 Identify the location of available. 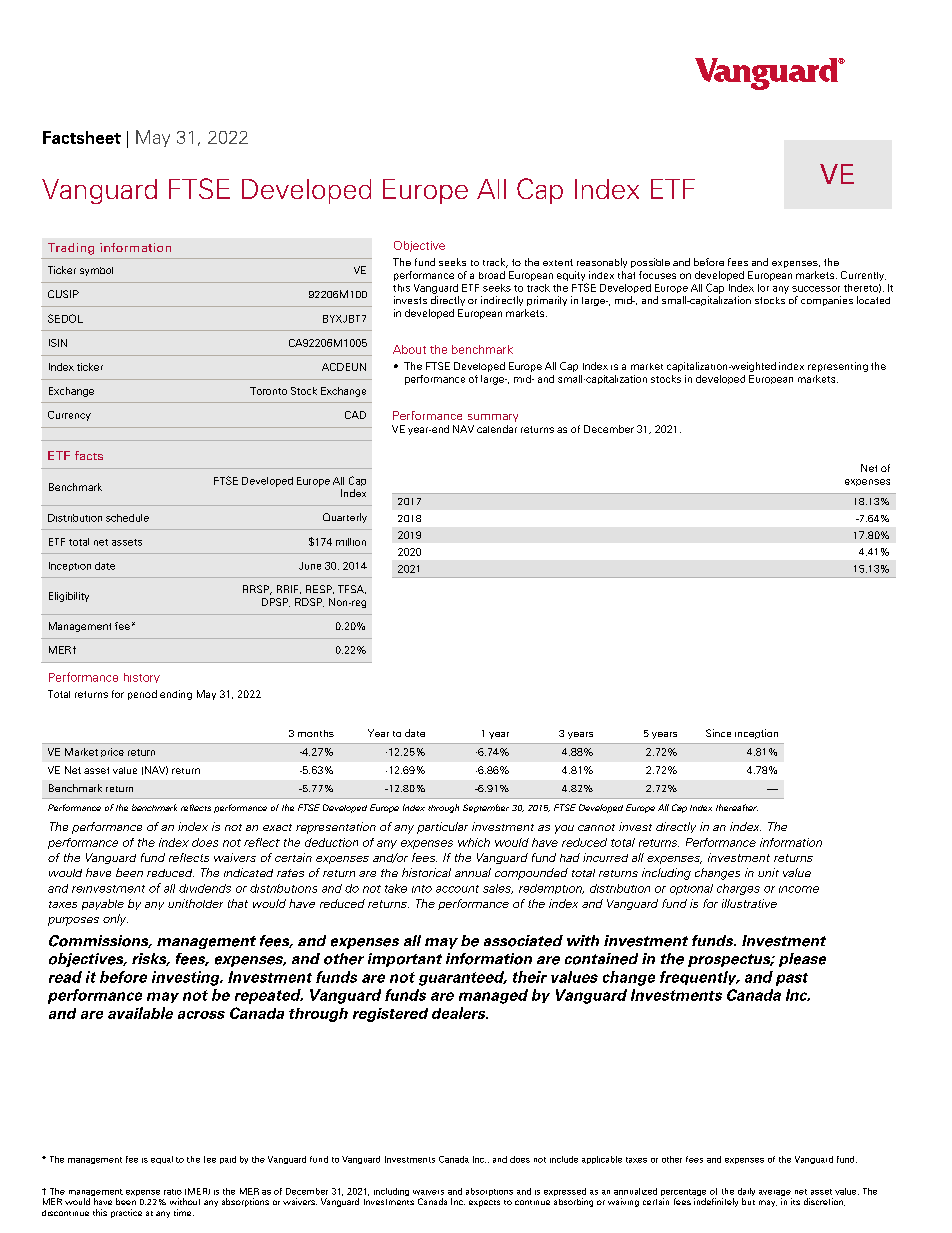
(140, 1013).
